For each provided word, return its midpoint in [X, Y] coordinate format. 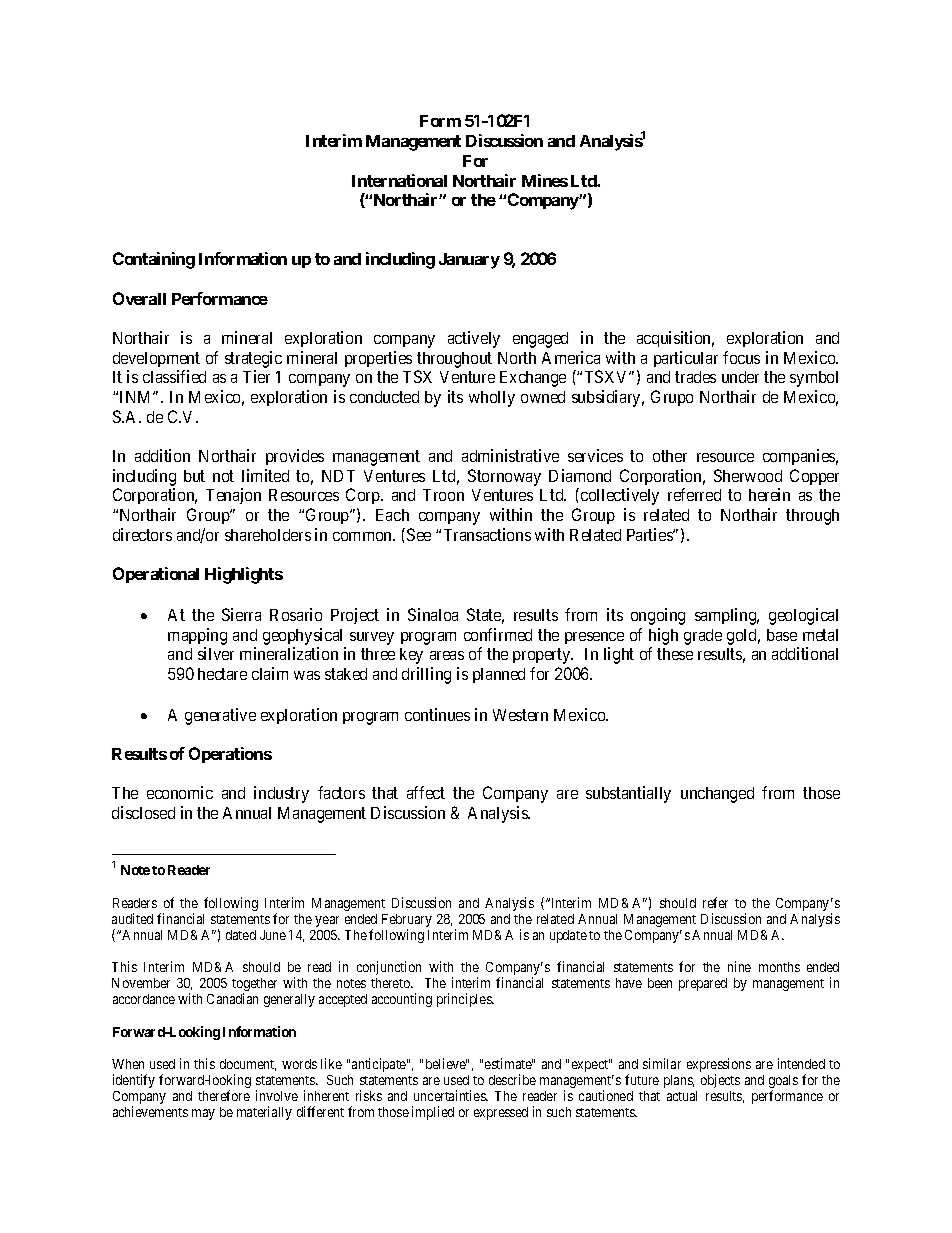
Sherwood [748, 475]
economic [180, 792]
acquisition [675, 339]
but [194, 476]
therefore [224, 1095]
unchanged [717, 795]
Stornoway [504, 477]
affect [426, 792]
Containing [154, 260]
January [469, 261]
